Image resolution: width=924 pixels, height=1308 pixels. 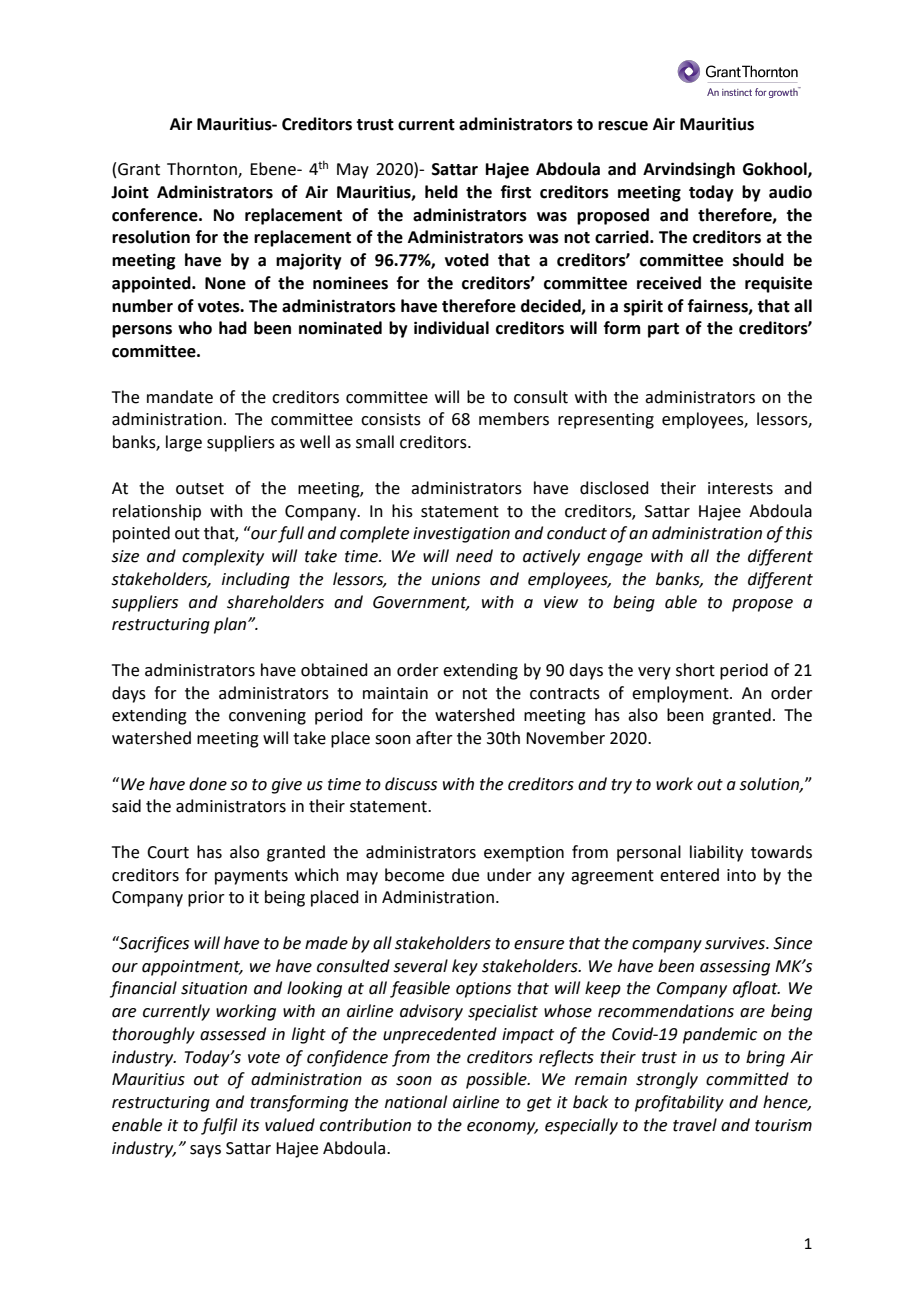 What do you see at coordinates (741, 875) in the document?
I see `into` at bounding box center [741, 875].
